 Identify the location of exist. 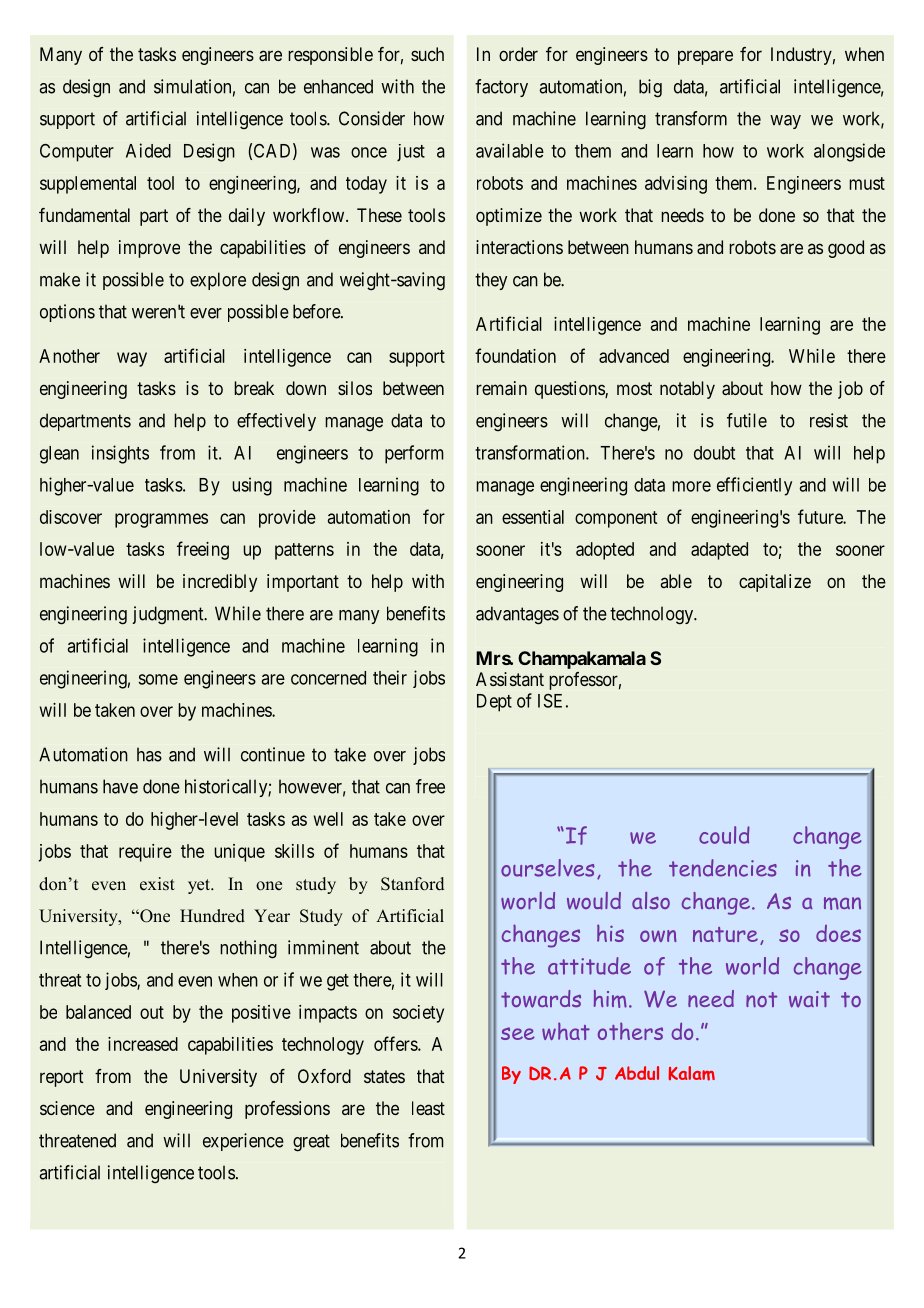
(157, 884).
